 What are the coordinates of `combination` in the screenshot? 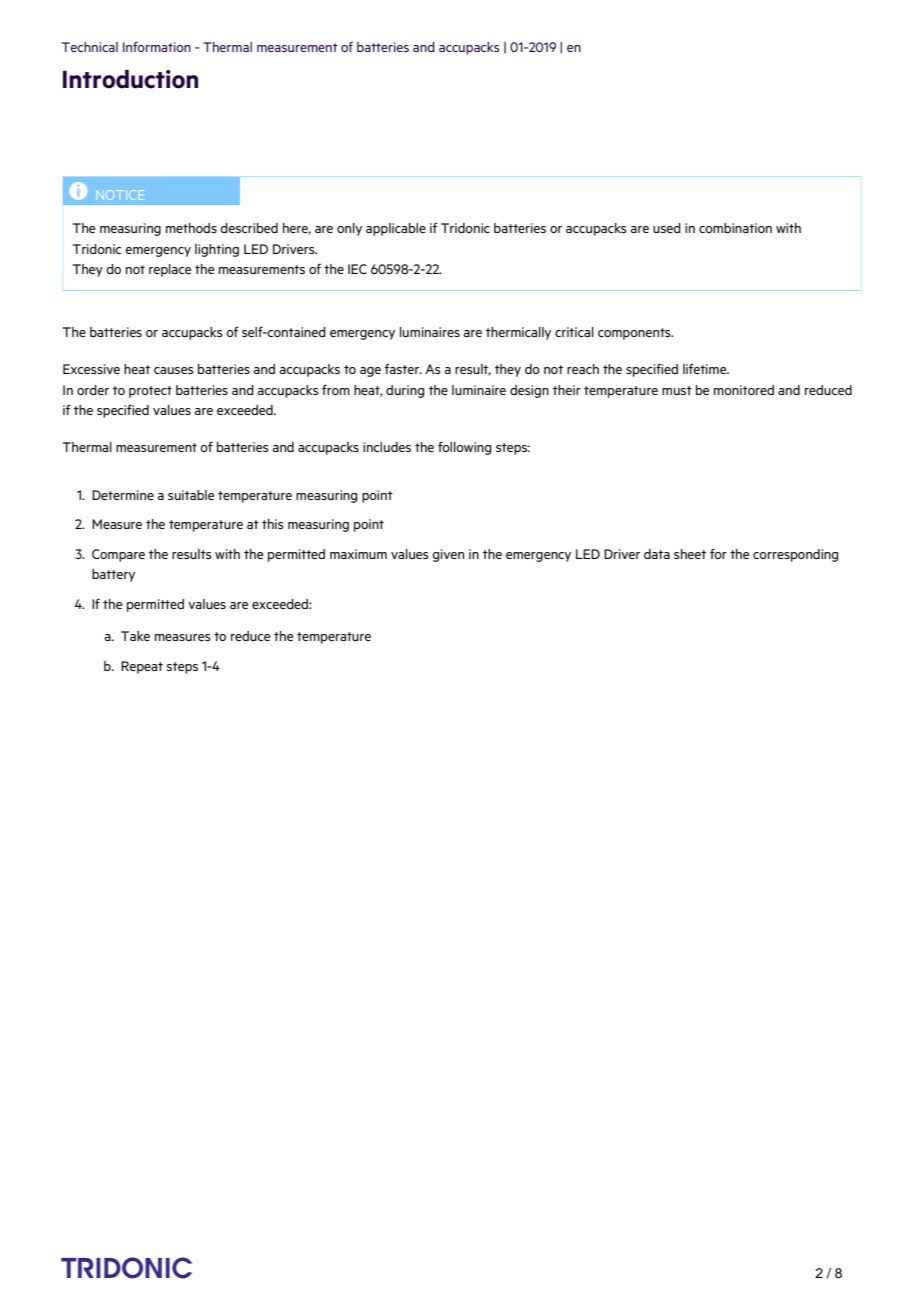 It's located at (735, 228).
